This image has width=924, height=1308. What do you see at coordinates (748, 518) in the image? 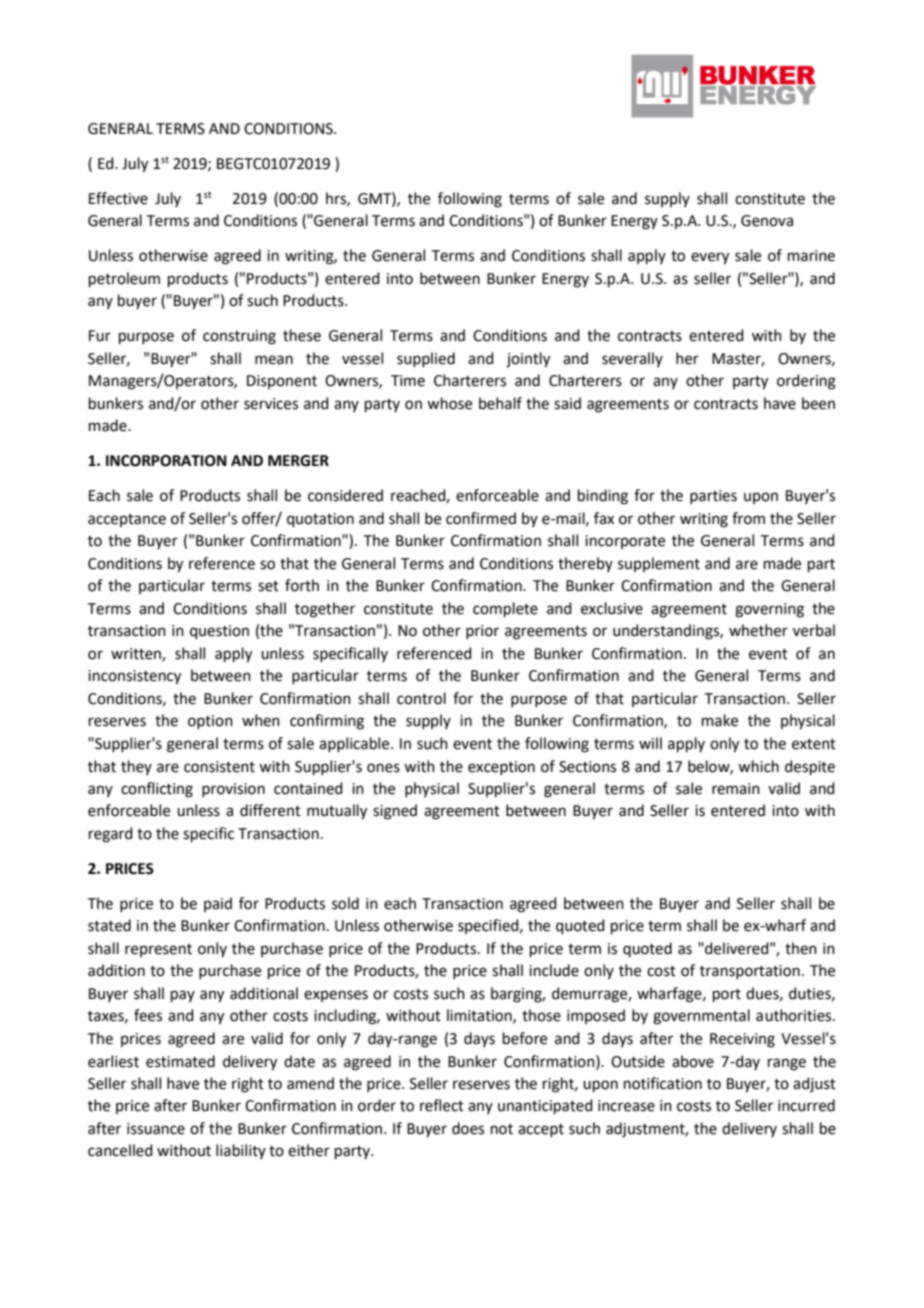
I see `from` at bounding box center [748, 518].
